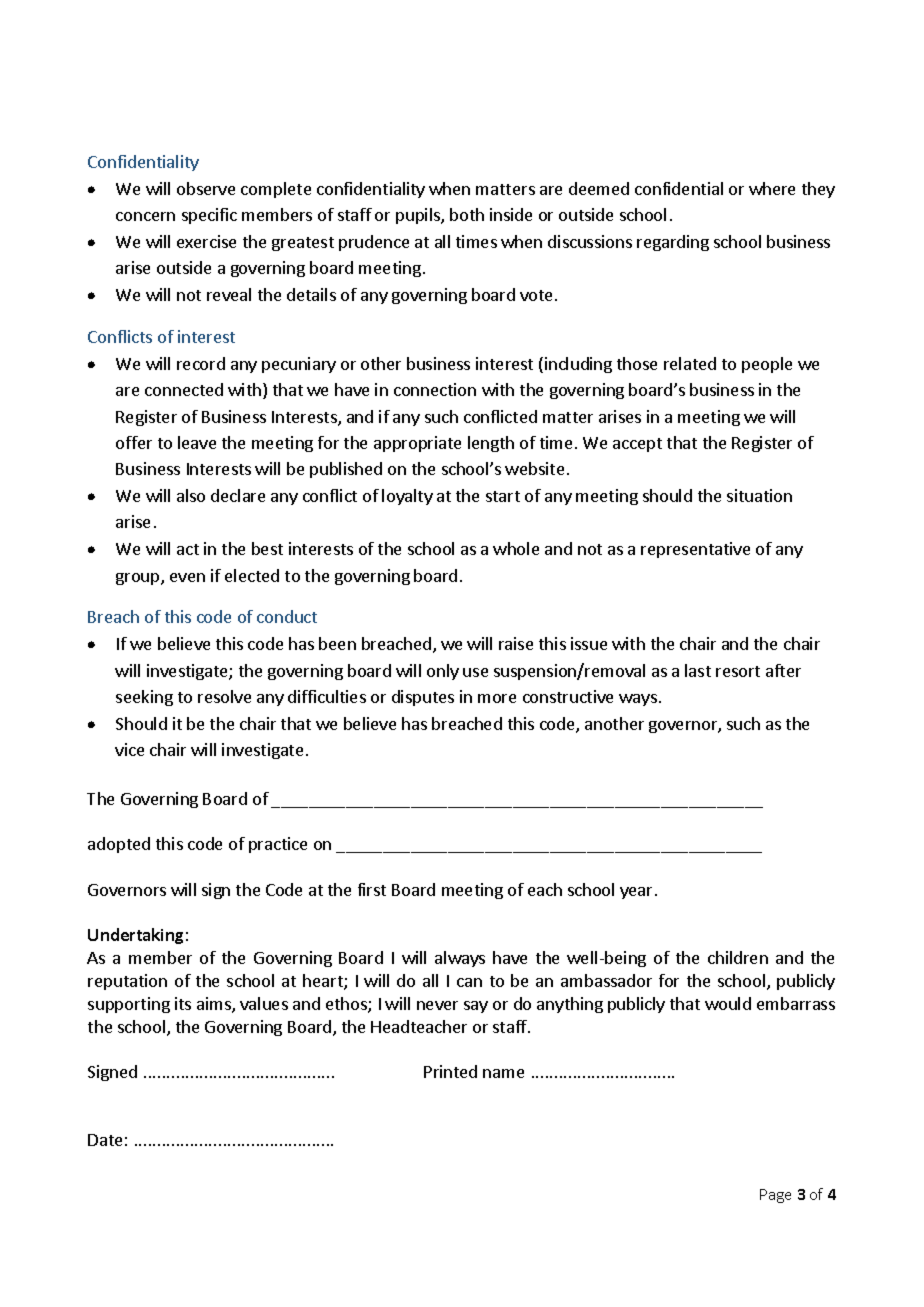 The width and height of the screenshot is (924, 1307). What do you see at coordinates (197, 442) in the screenshot?
I see `leave` at bounding box center [197, 442].
